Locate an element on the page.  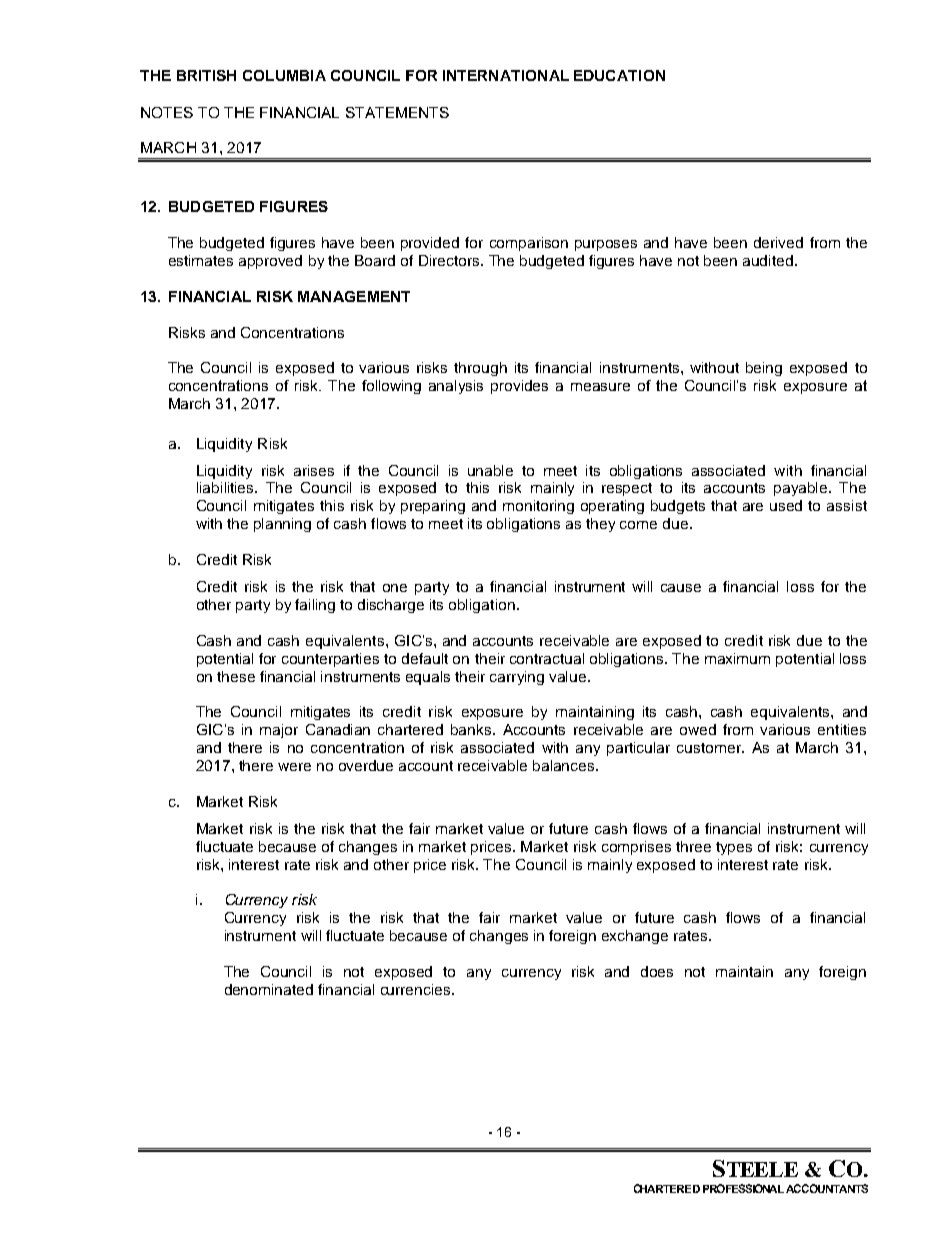
were is located at coordinates (294, 767).
